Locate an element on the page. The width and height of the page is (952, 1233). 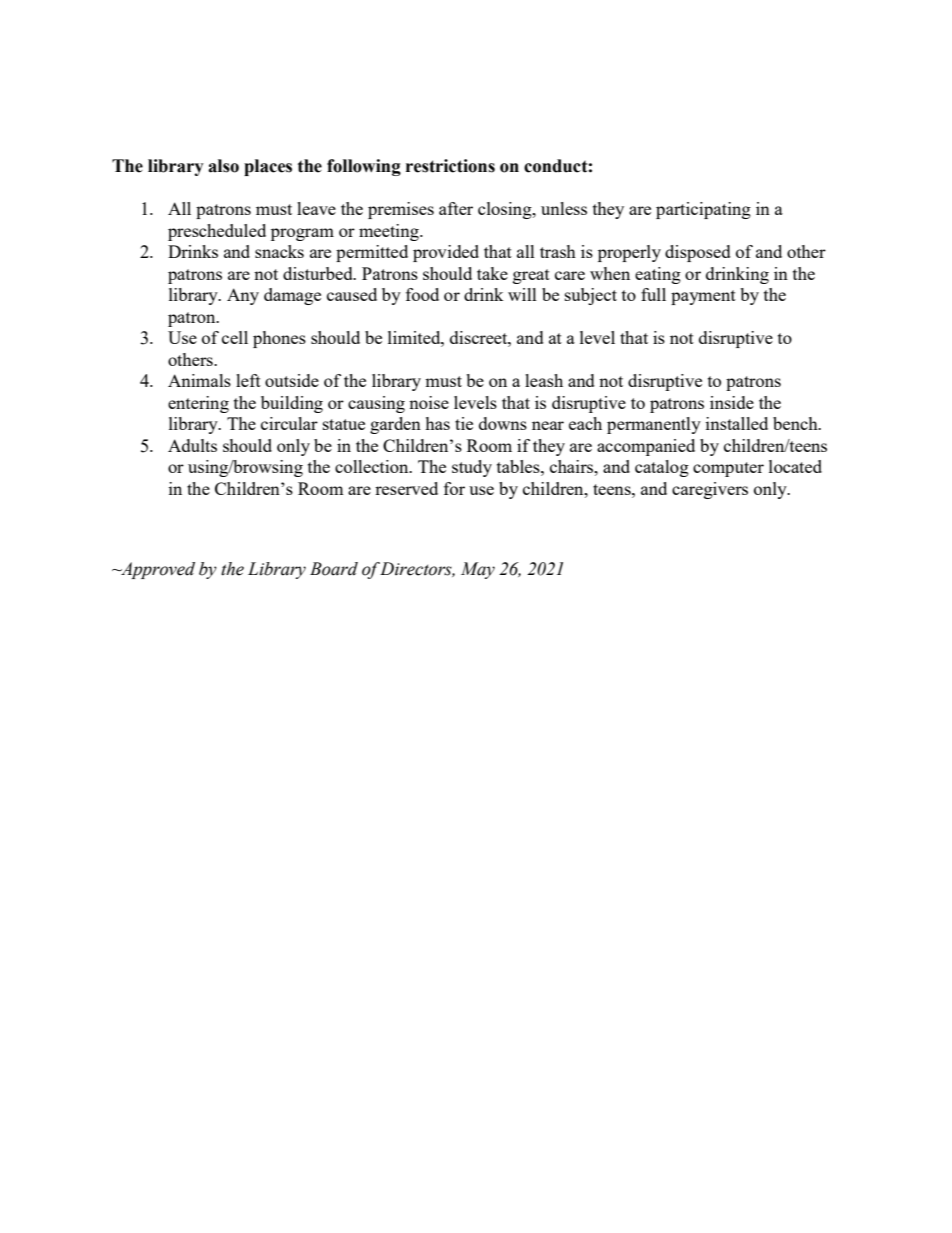
Approved is located at coordinates (157, 570).
